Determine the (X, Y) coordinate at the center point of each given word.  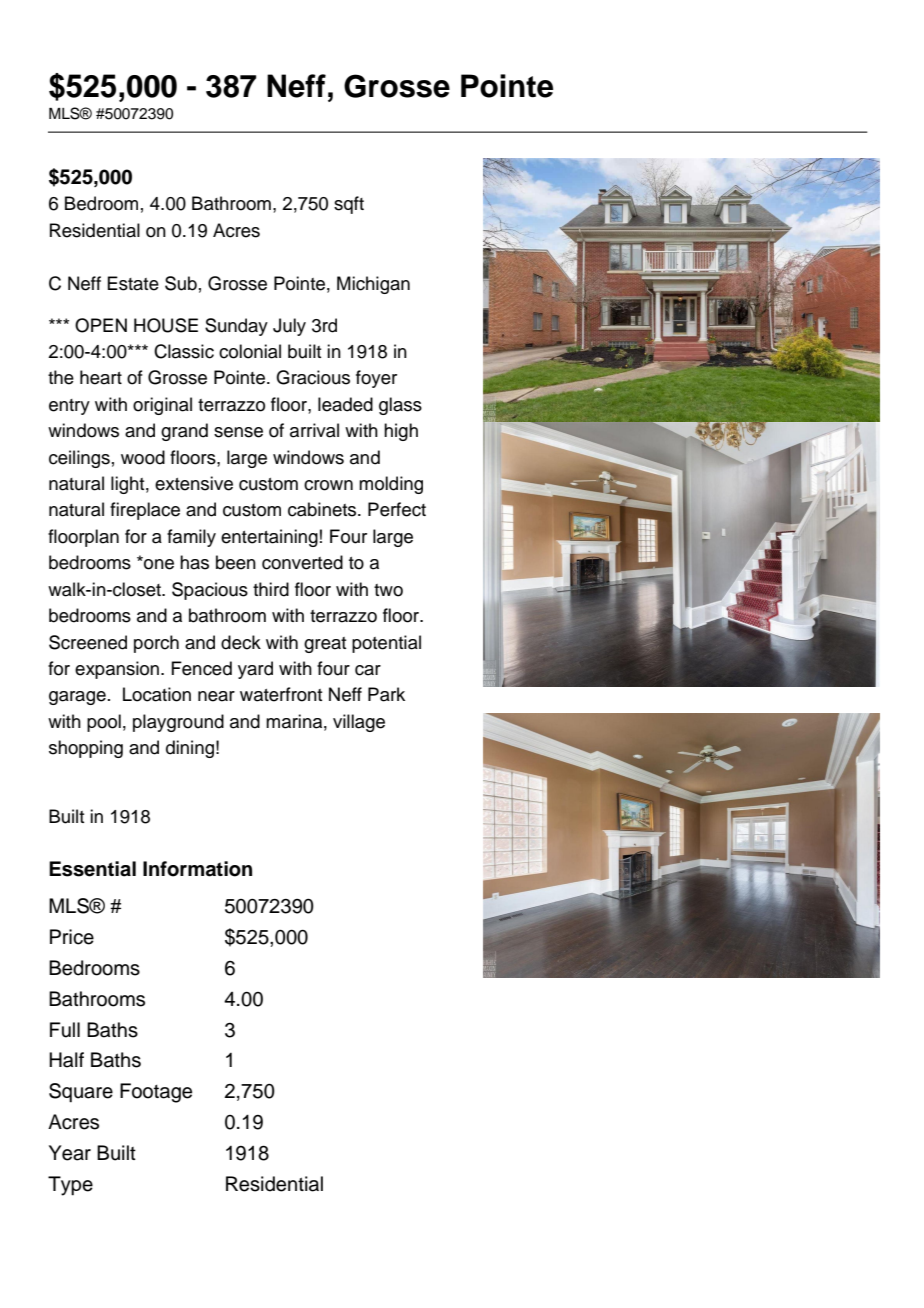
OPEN (101, 325)
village (359, 723)
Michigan (373, 285)
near (216, 696)
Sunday (236, 327)
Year (70, 1153)
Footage (156, 1093)
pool (104, 723)
